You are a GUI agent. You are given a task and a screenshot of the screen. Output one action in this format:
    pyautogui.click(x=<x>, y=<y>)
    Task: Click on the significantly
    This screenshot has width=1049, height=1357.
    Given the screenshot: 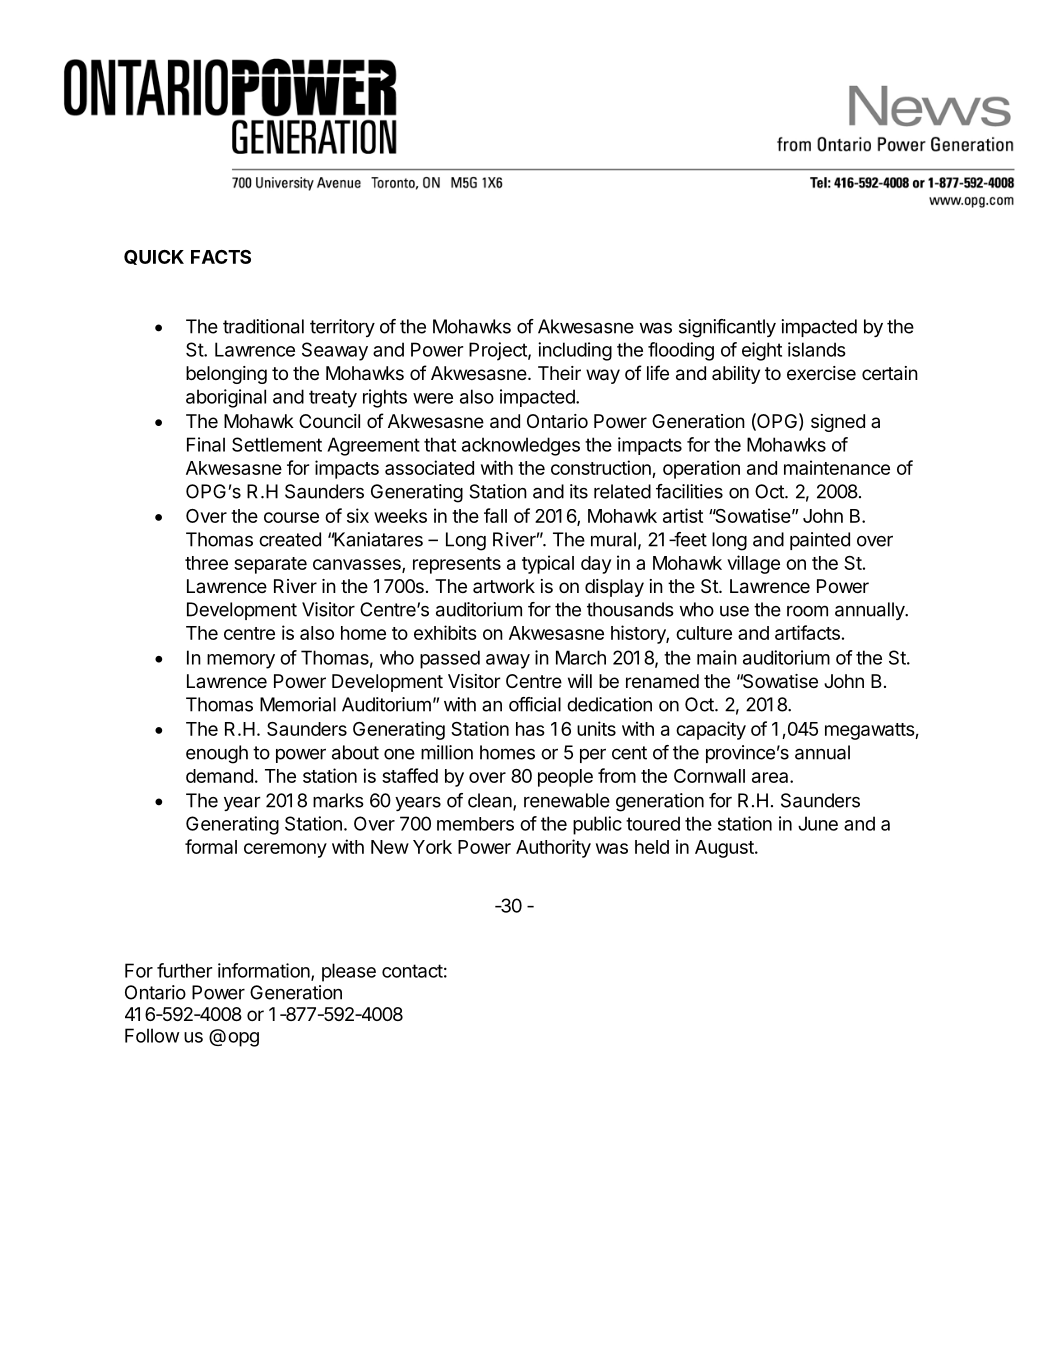 What is the action you would take?
    pyautogui.click(x=727, y=328)
